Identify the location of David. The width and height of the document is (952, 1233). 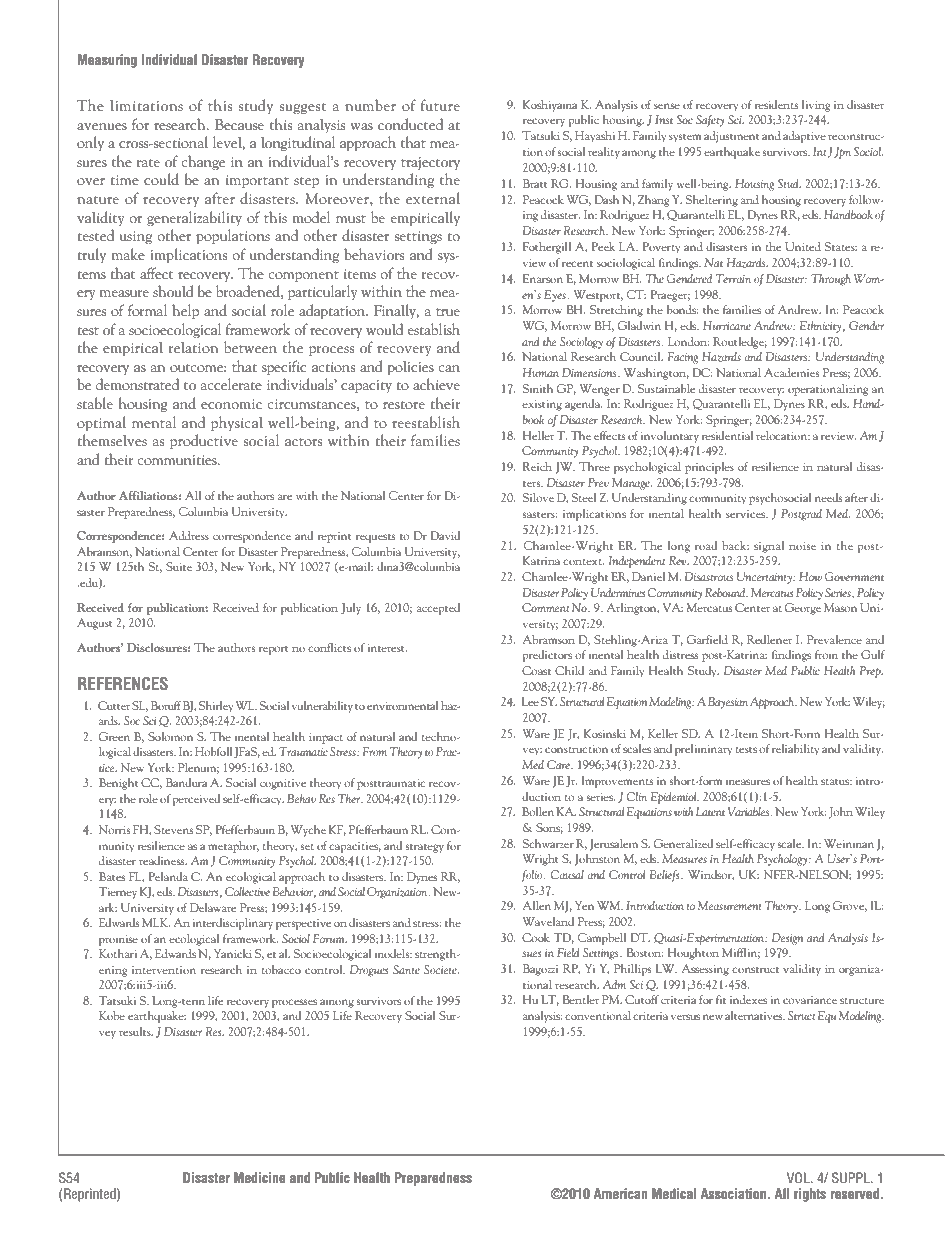
(445, 535).
